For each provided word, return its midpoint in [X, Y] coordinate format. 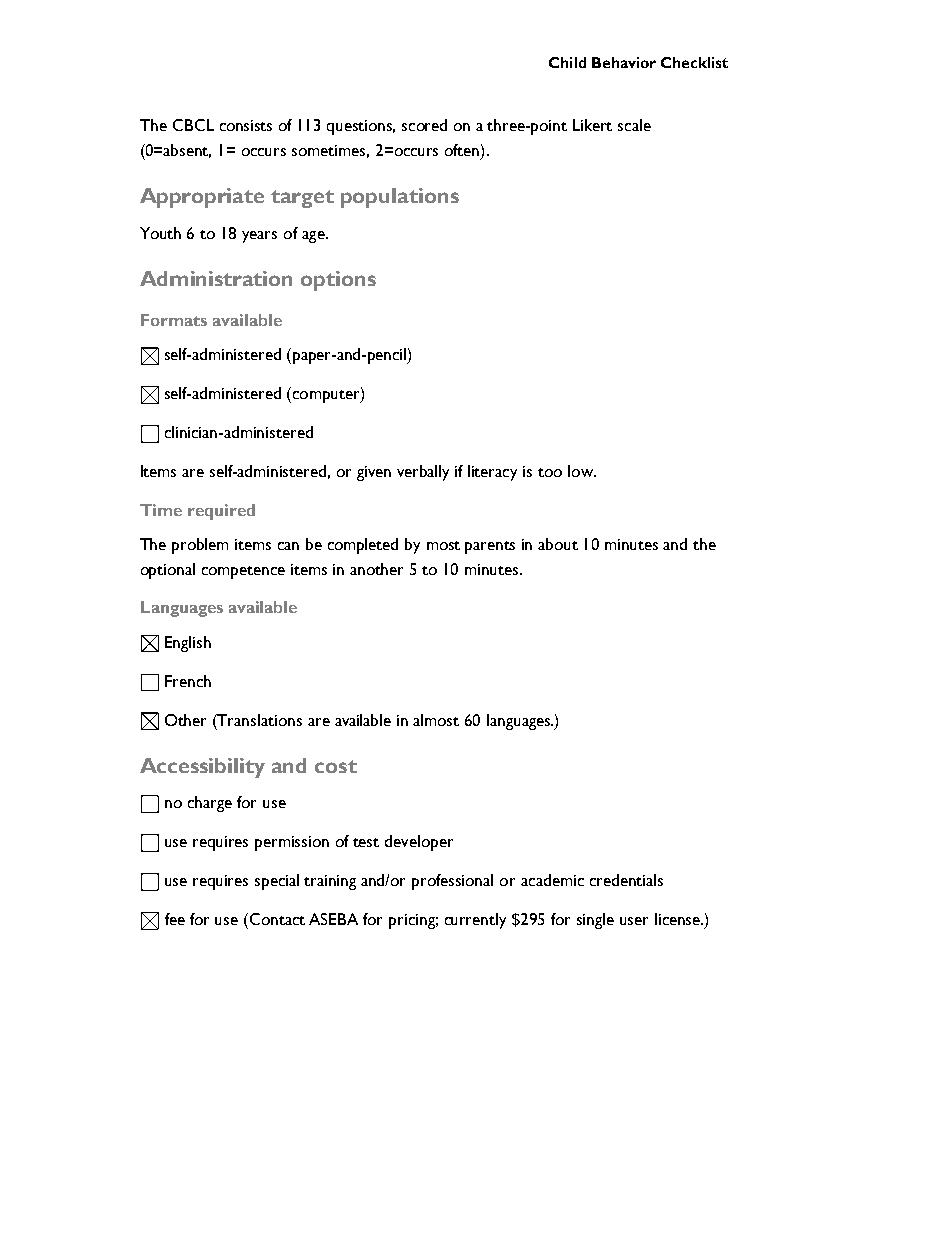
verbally [423, 473]
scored [424, 125]
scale [634, 125]
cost [336, 766]
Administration [216, 278]
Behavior [624, 62]
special [277, 882]
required [221, 512]
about [558, 544]
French [188, 681]
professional [452, 882]
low [582, 471]
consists [246, 125]
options [338, 281]
